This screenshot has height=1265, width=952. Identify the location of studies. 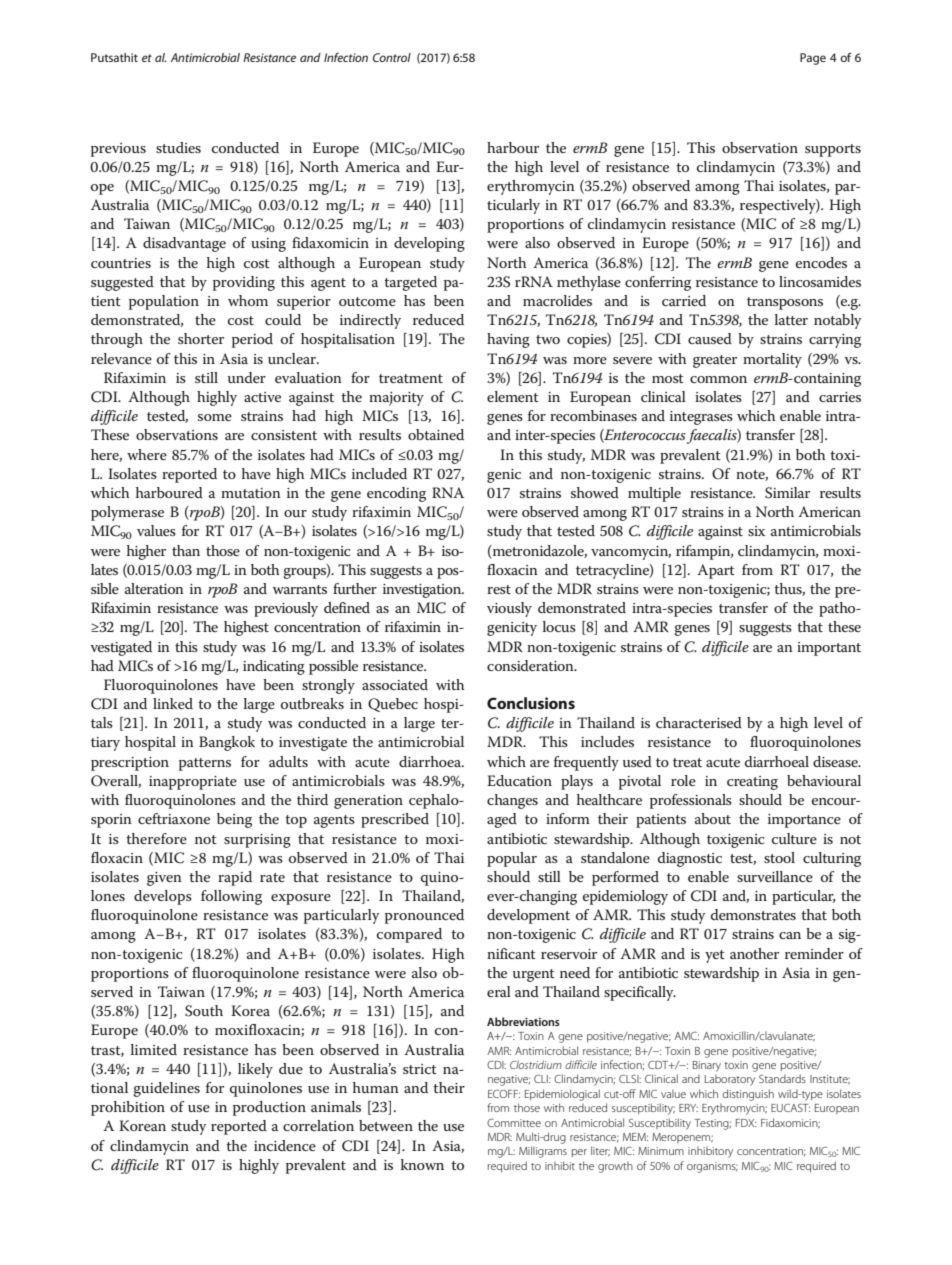
(178, 147).
